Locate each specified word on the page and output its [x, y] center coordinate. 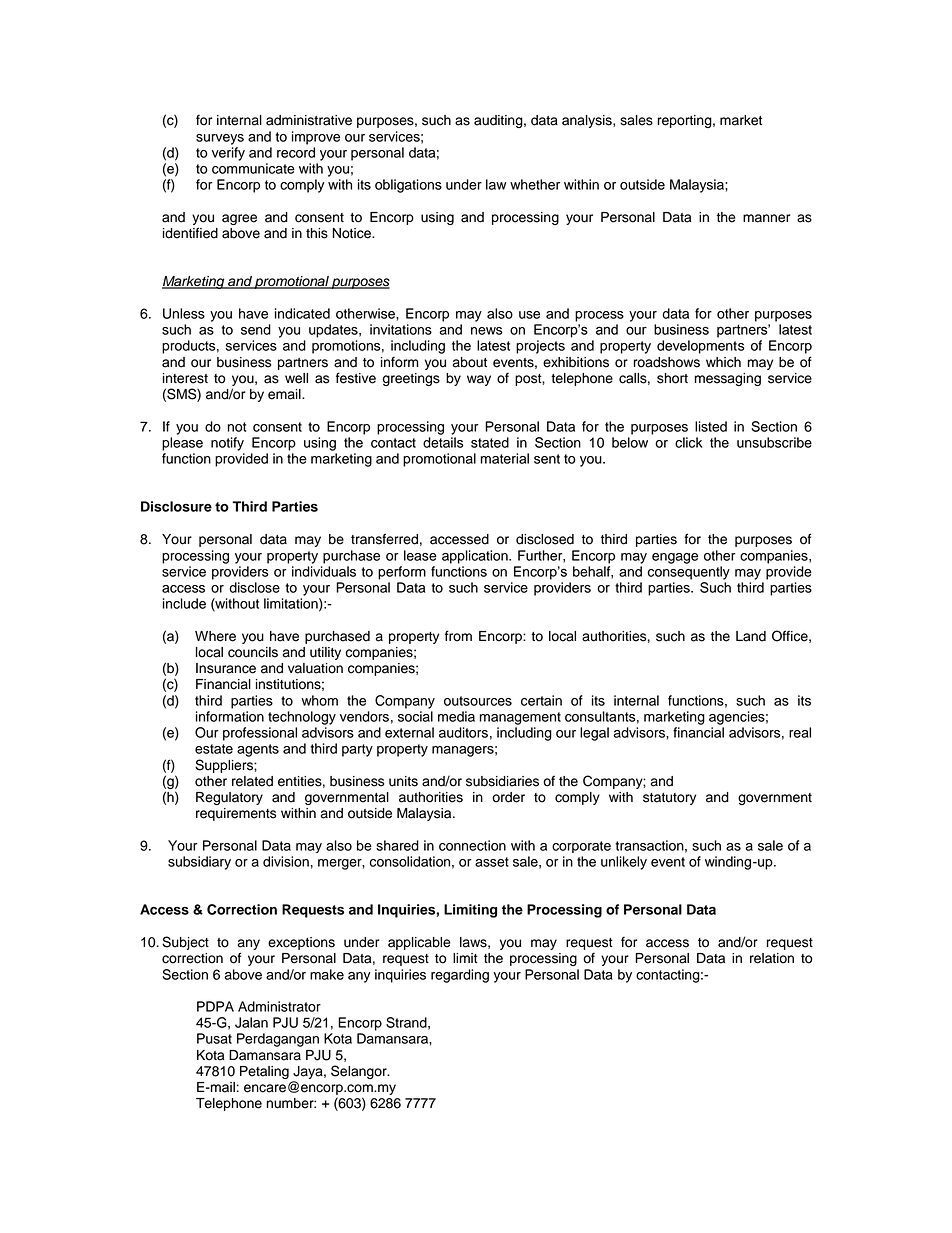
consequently [689, 573]
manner [766, 218]
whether [535, 184]
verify [228, 154]
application [476, 557]
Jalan [251, 1022]
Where [215, 636]
